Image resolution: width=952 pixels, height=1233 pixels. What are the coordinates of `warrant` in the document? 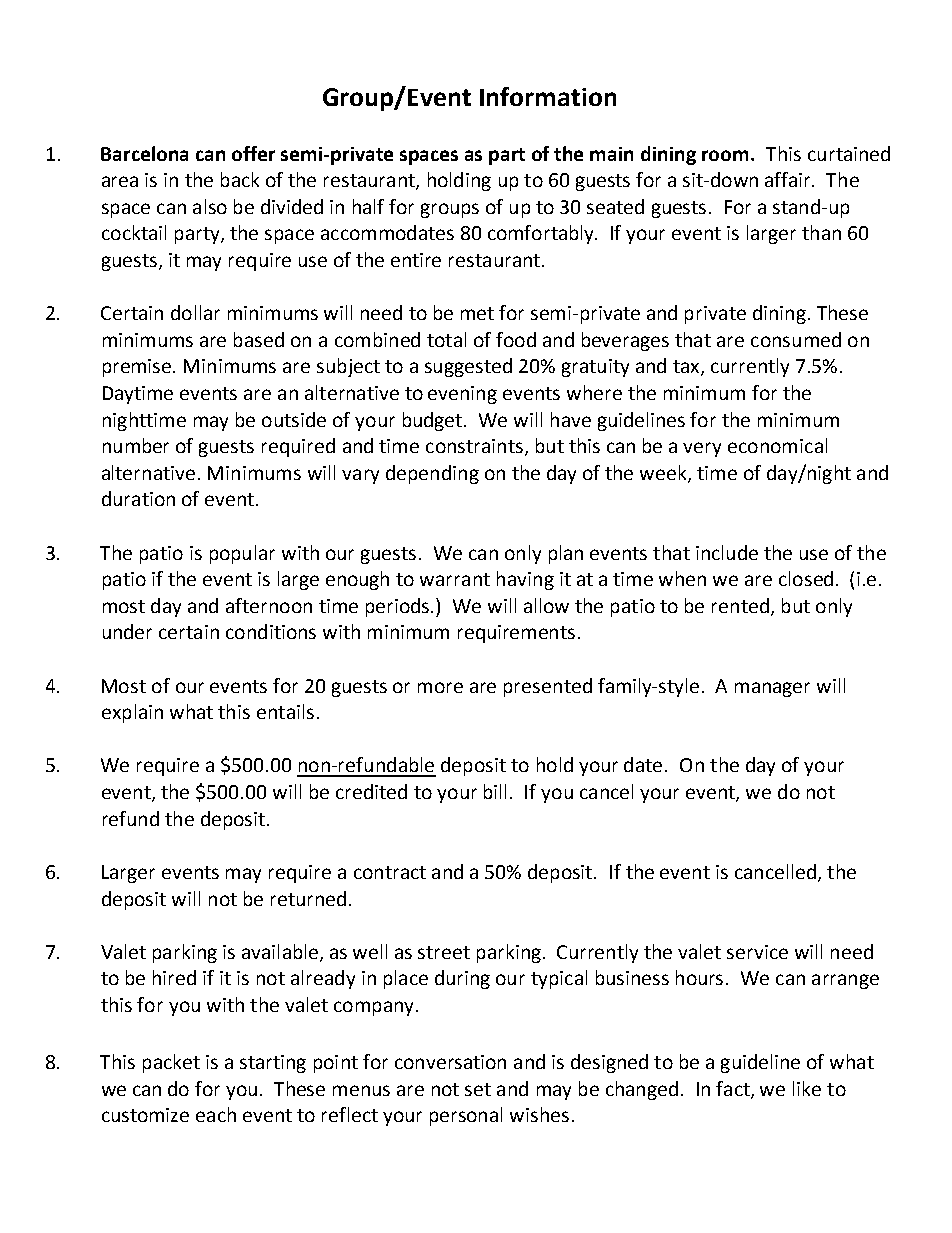 It's located at (455, 579).
